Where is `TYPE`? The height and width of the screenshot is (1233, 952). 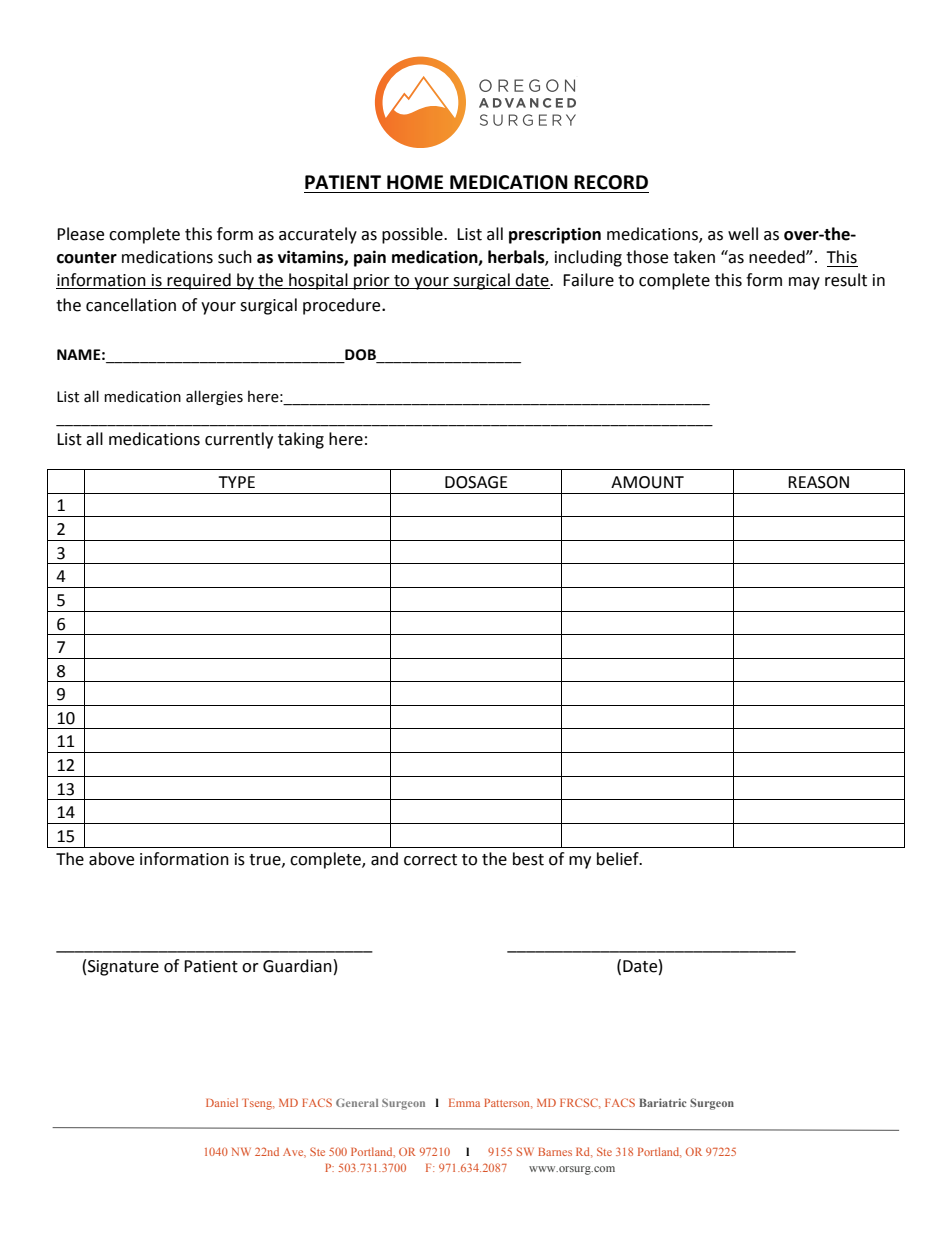 TYPE is located at coordinates (236, 482).
